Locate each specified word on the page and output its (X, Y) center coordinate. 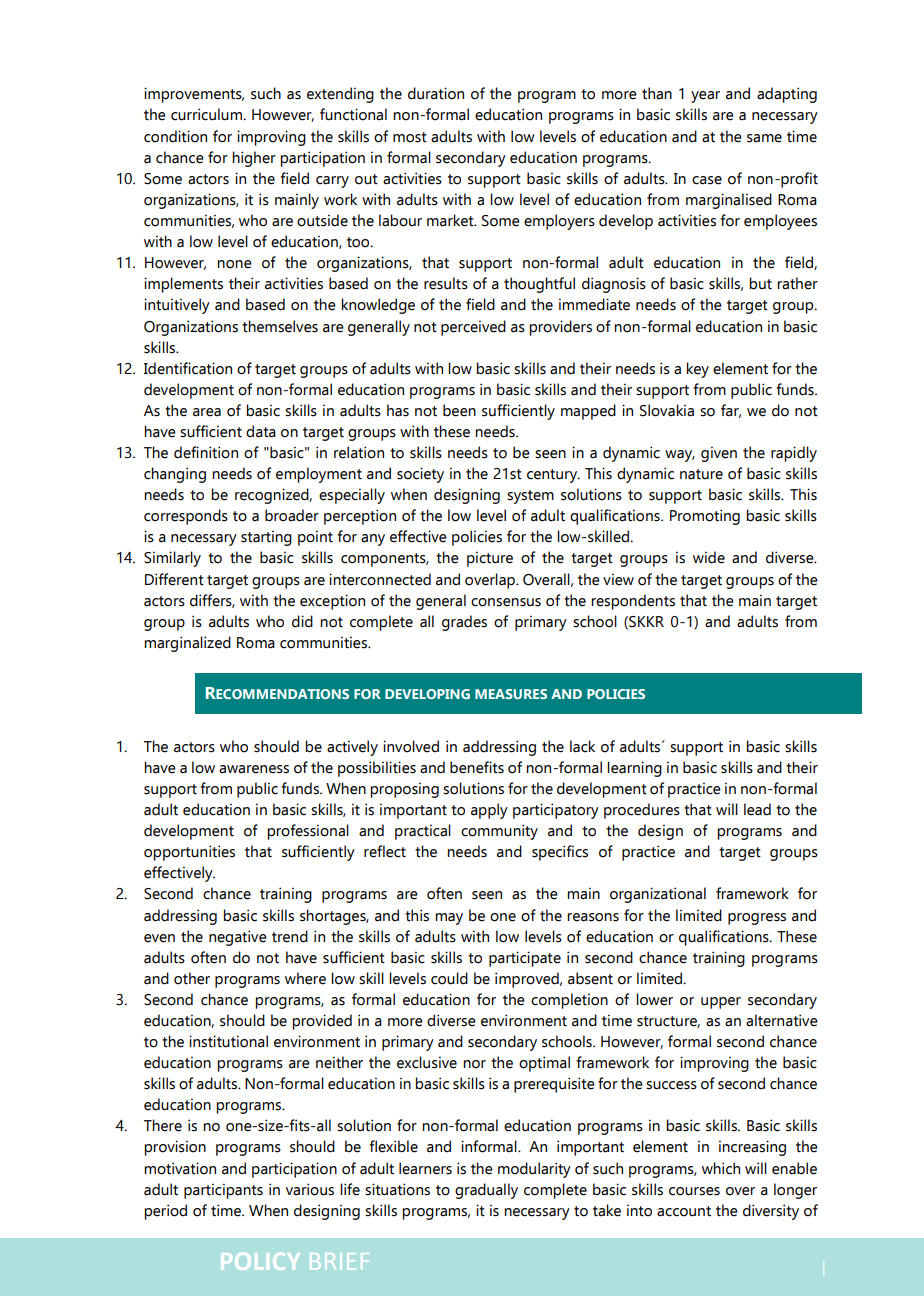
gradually (486, 1191)
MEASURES (511, 694)
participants (223, 1191)
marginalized (187, 644)
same (764, 138)
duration (436, 93)
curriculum (208, 114)
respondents (633, 602)
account (684, 1211)
